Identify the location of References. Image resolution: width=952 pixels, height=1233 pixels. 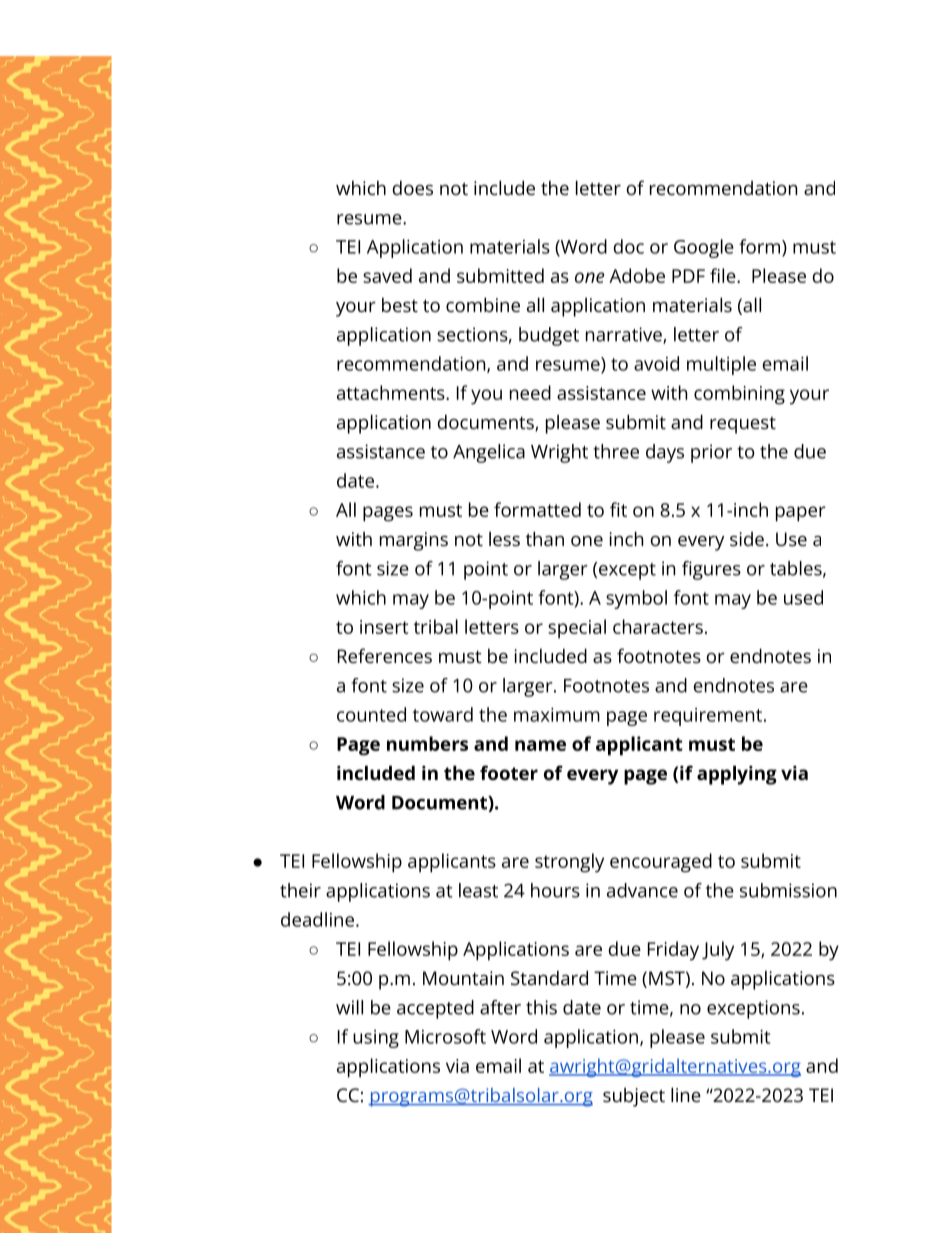
(385, 655).
